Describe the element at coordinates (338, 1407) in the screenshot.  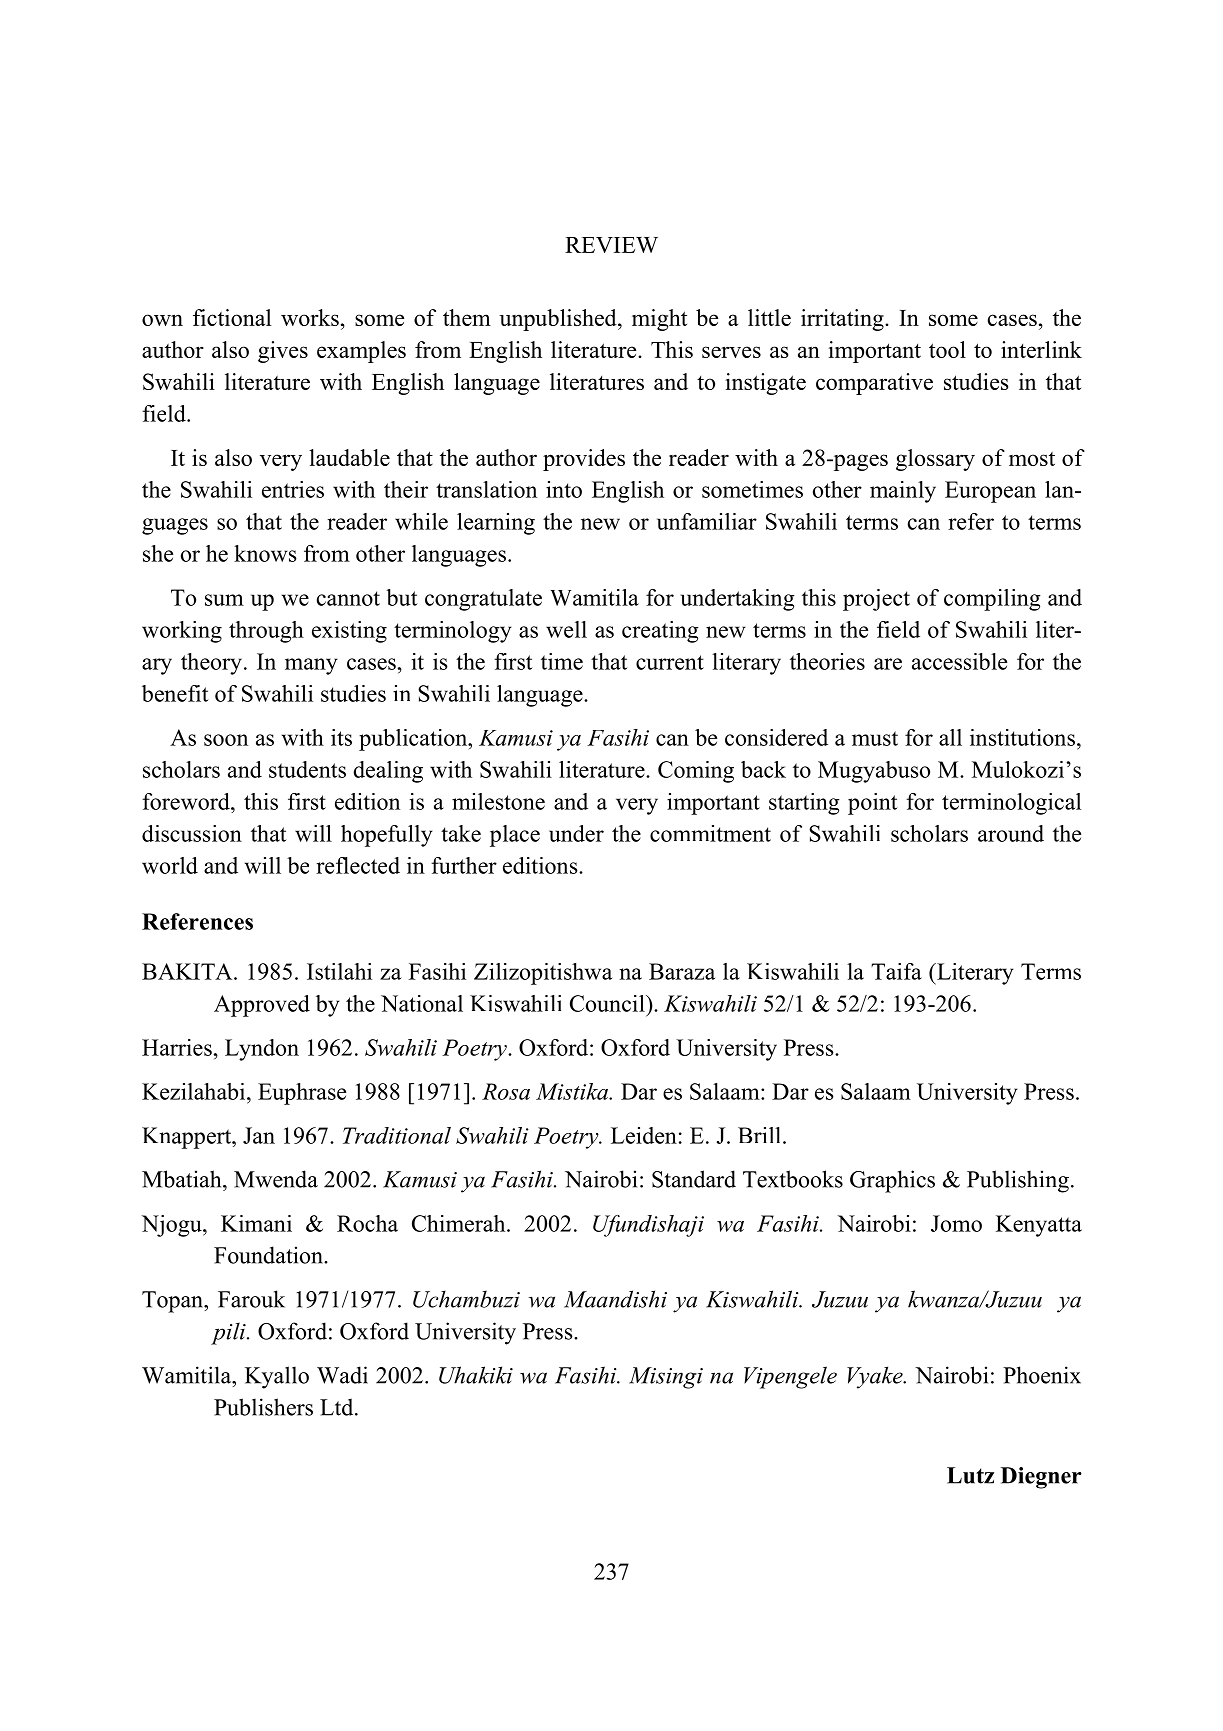
I see `Ltd` at that location.
